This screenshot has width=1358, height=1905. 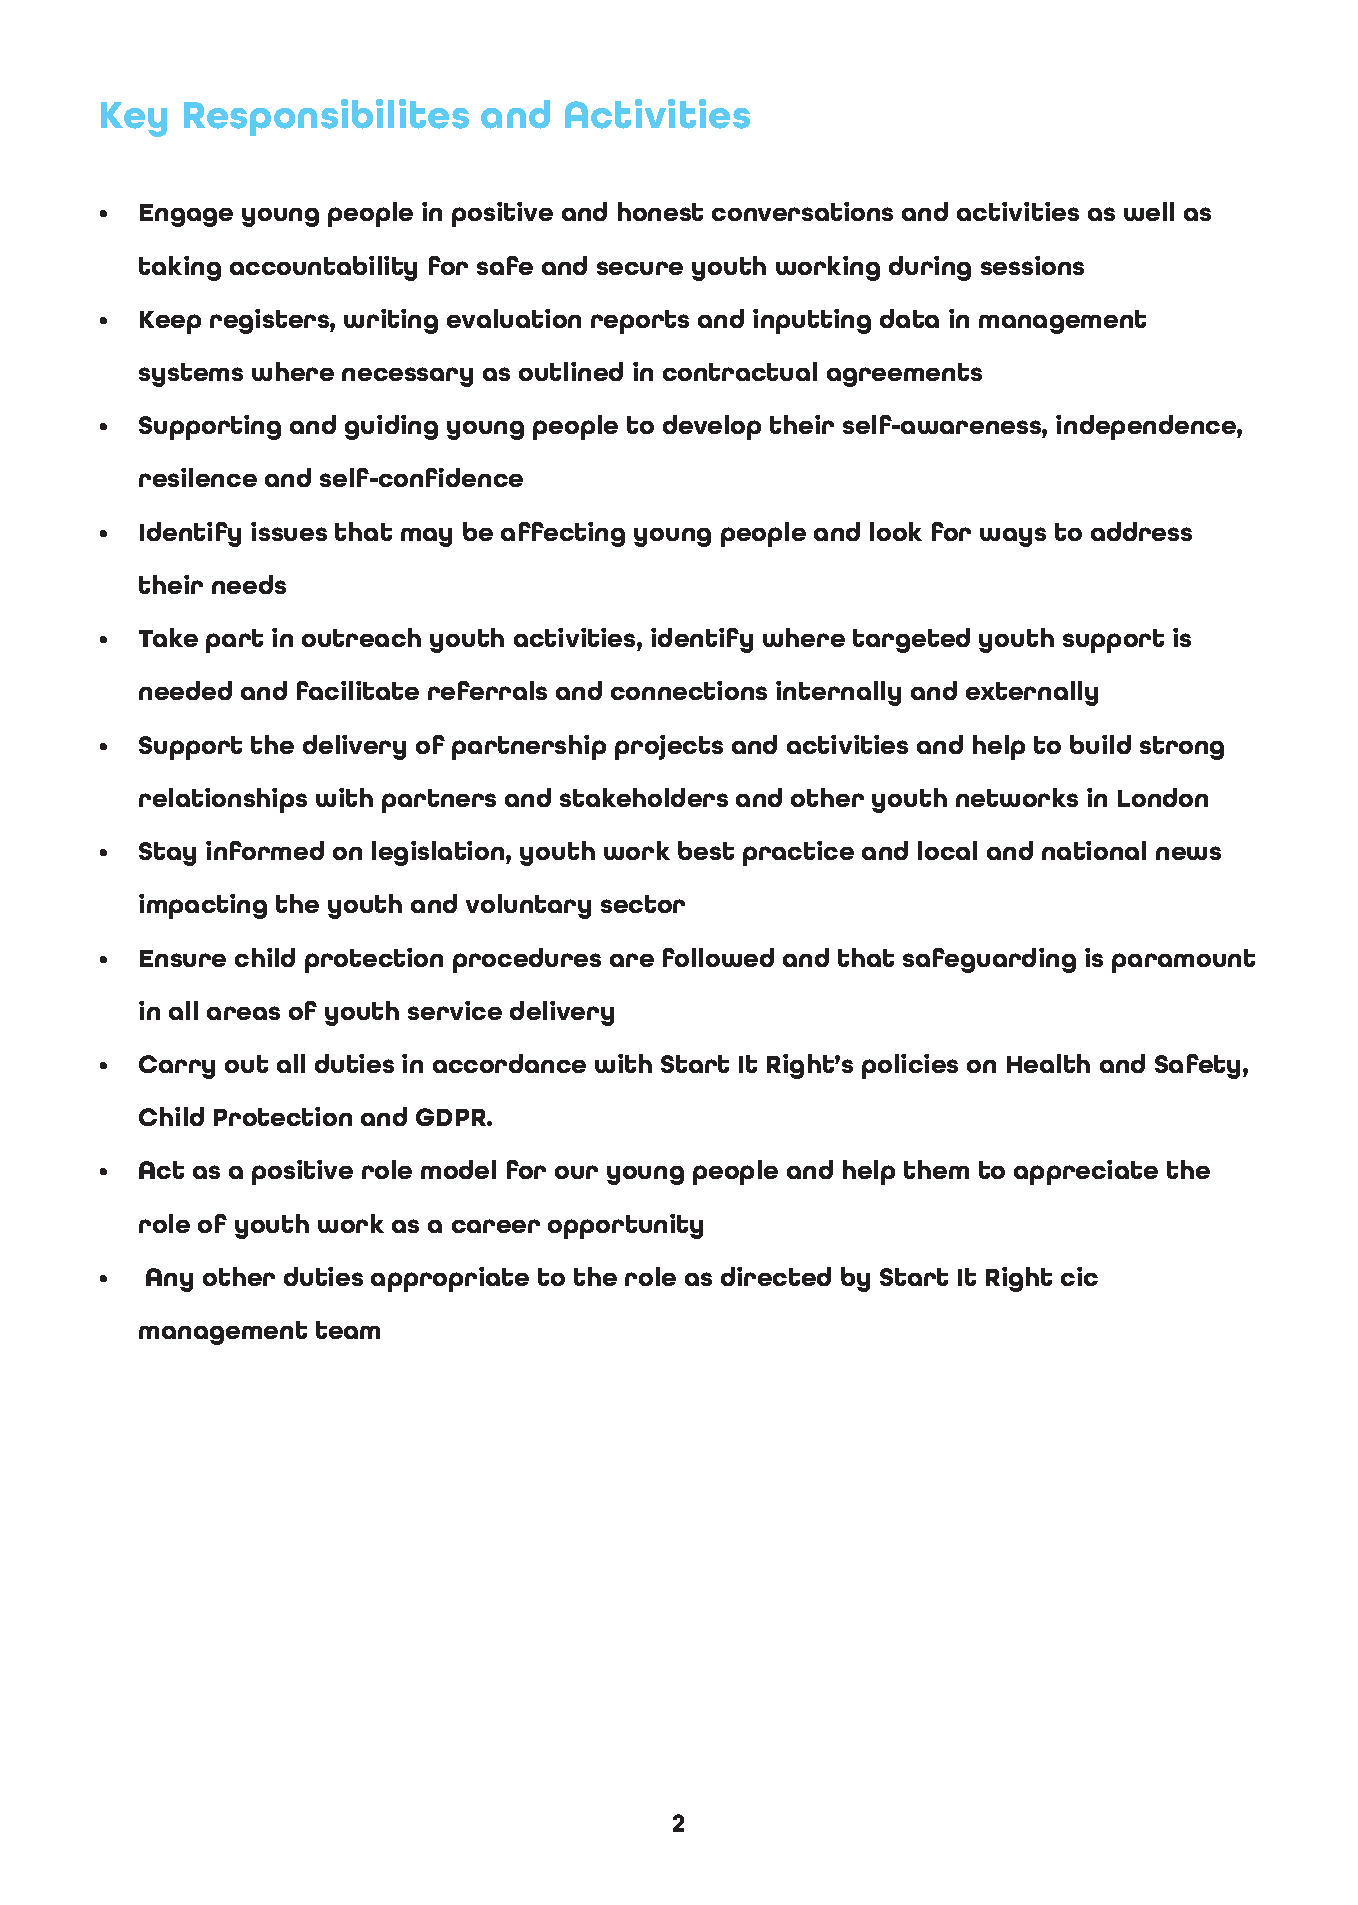 I want to click on Any, so click(x=169, y=1280).
